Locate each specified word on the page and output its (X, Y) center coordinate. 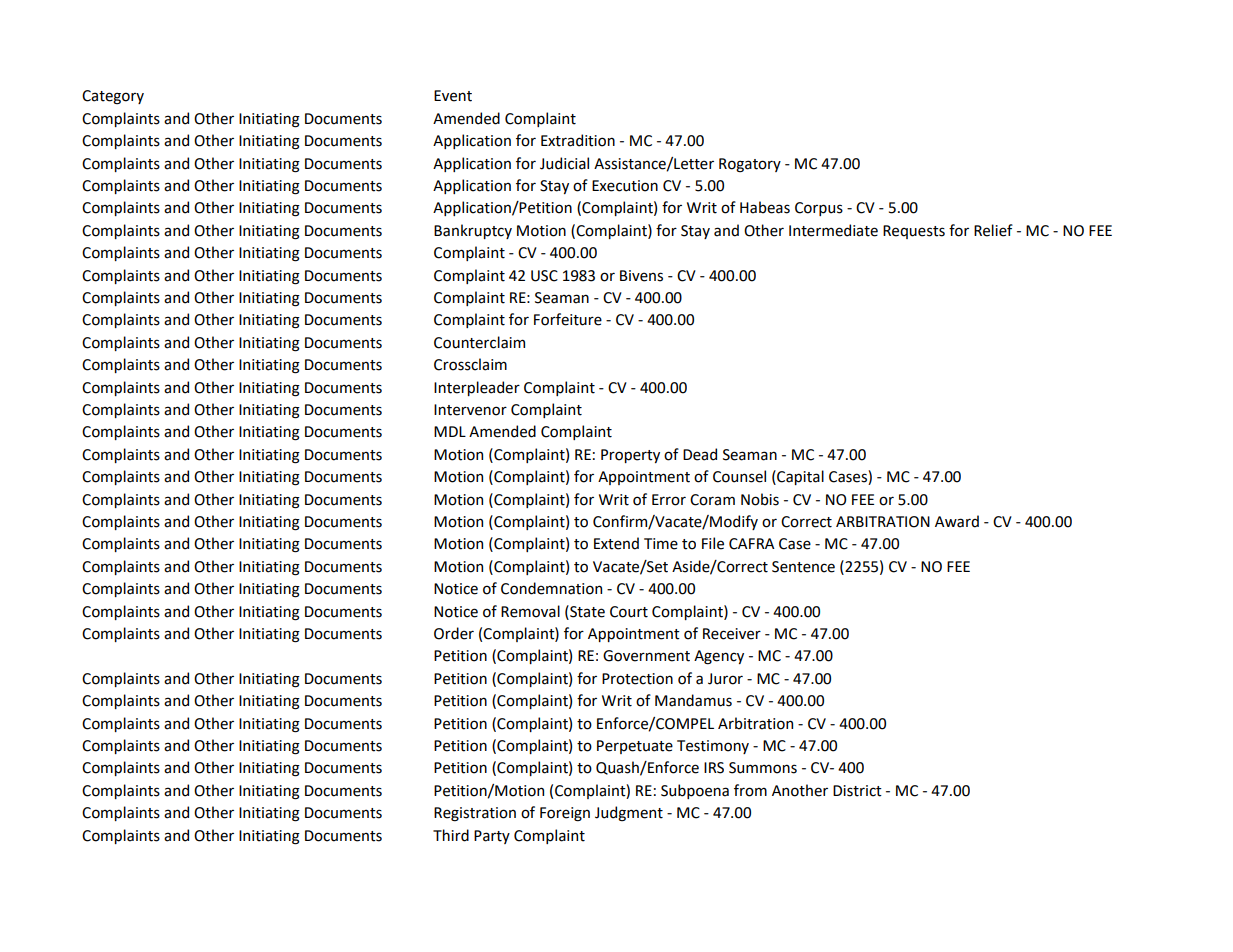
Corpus (819, 209)
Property (630, 456)
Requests (914, 232)
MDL (450, 431)
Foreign (565, 814)
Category (113, 97)
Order (454, 633)
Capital (799, 477)
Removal (530, 611)
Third (451, 835)
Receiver (732, 634)
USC (544, 276)
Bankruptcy (473, 231)
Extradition (578, 140)
